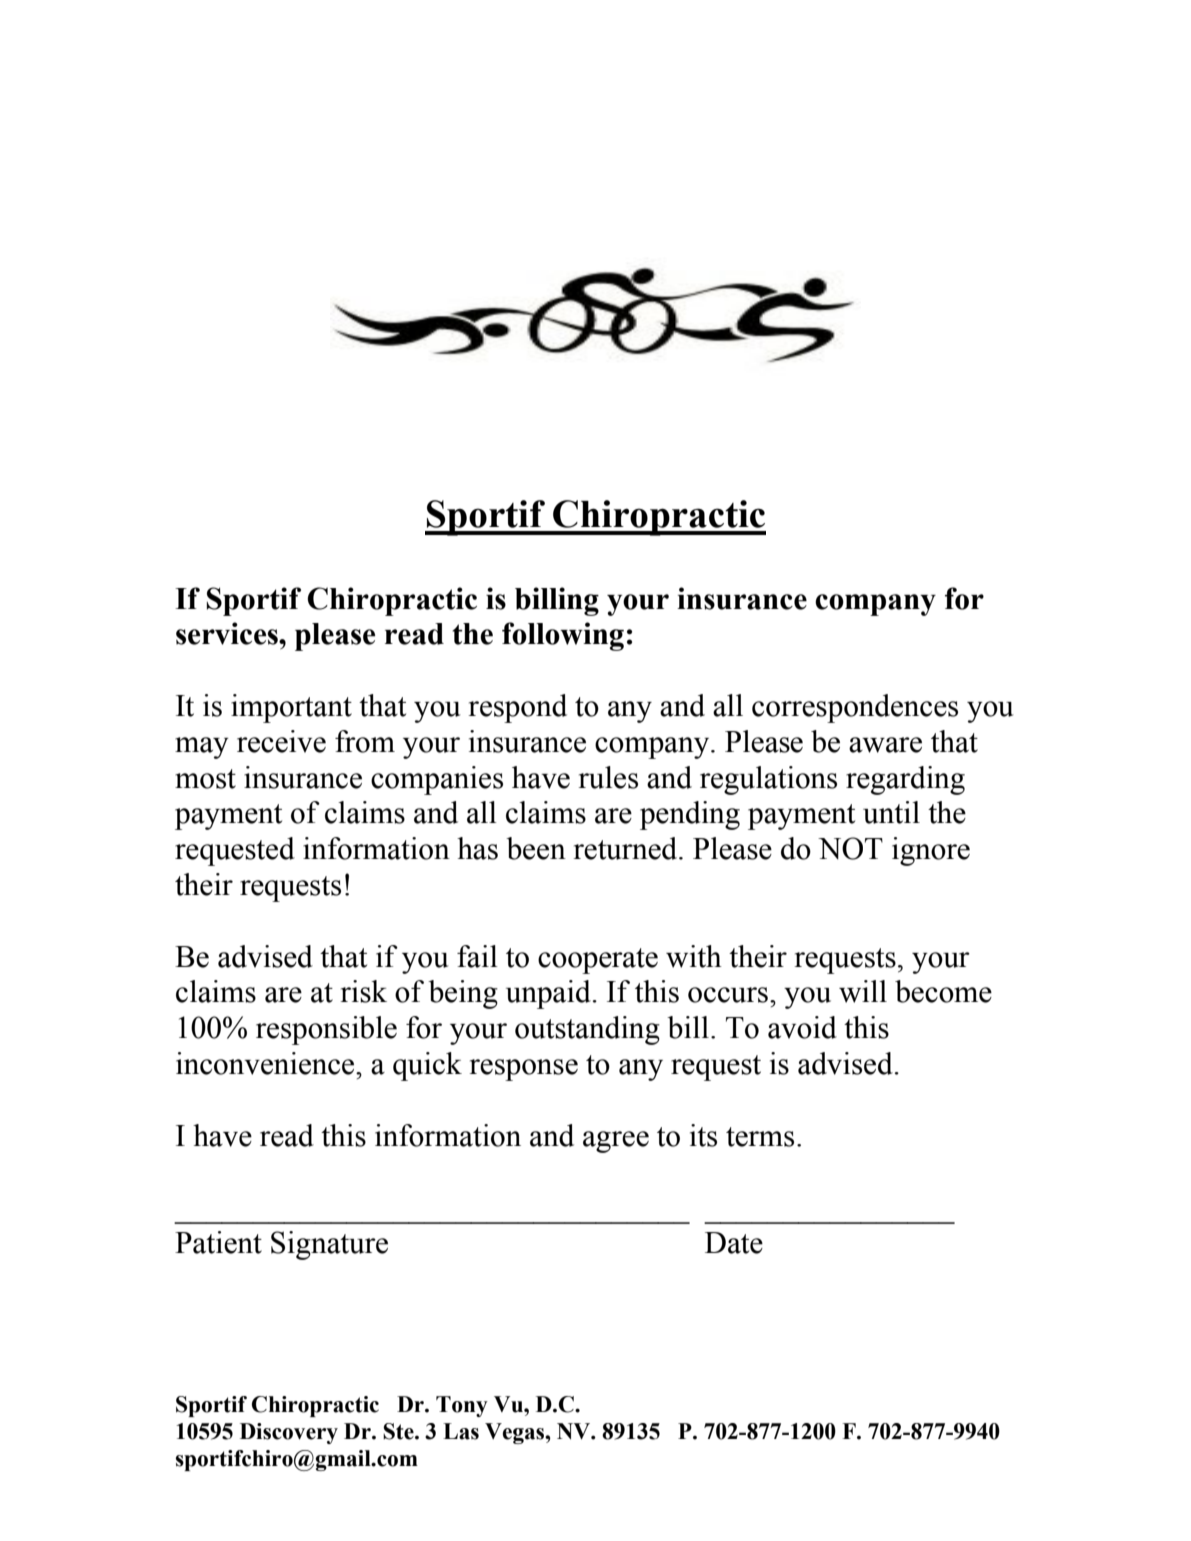  Describe the element at coordinates (616, 1142) in the screenshot. I see `agree` at that location.
